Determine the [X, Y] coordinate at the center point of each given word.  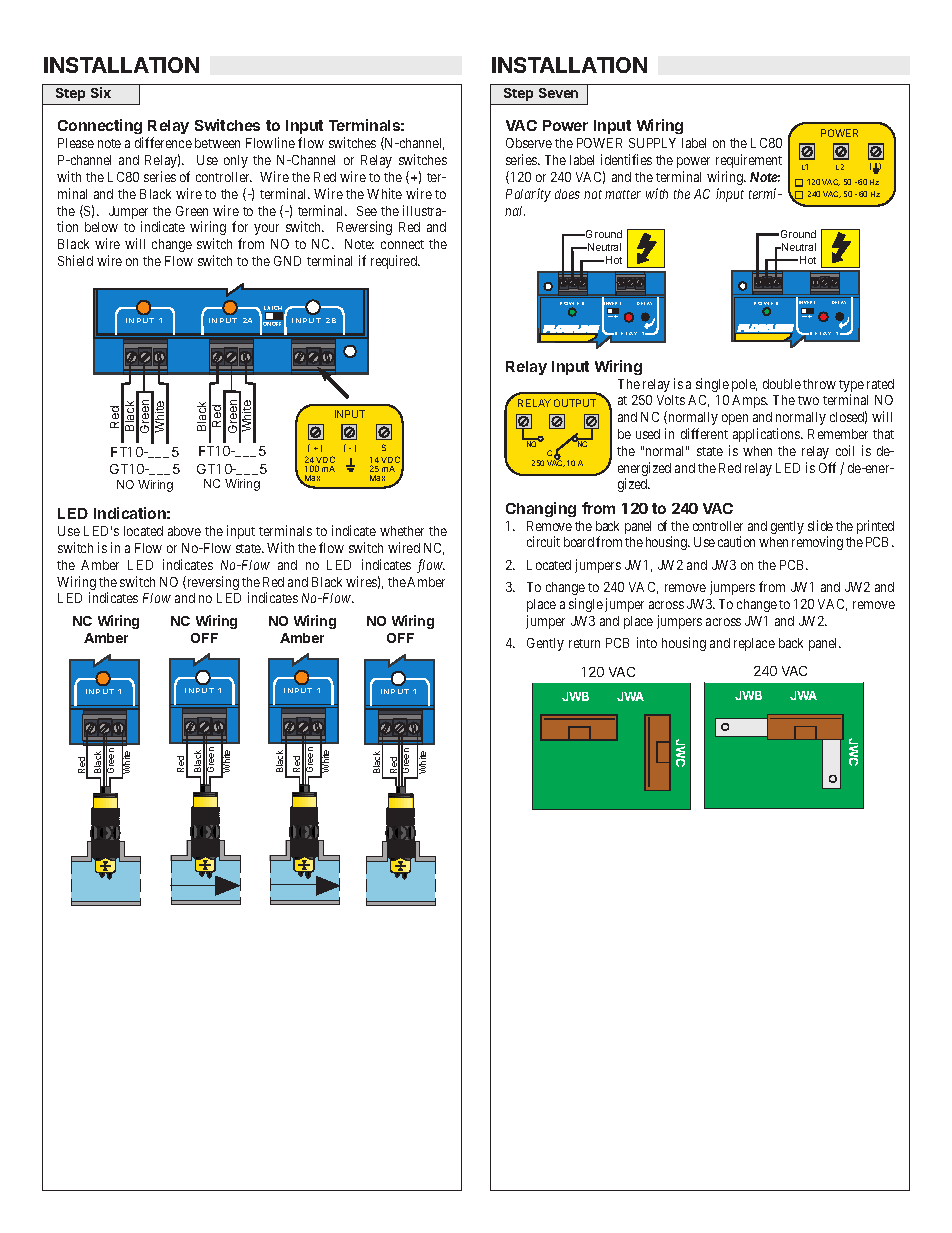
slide [820, 525]
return [584, 643]
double [782, 384]
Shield [75, 260]
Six [101, 92]
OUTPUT [575, 403]
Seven [558, 93]
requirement [749, 161]
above [184, 531]
